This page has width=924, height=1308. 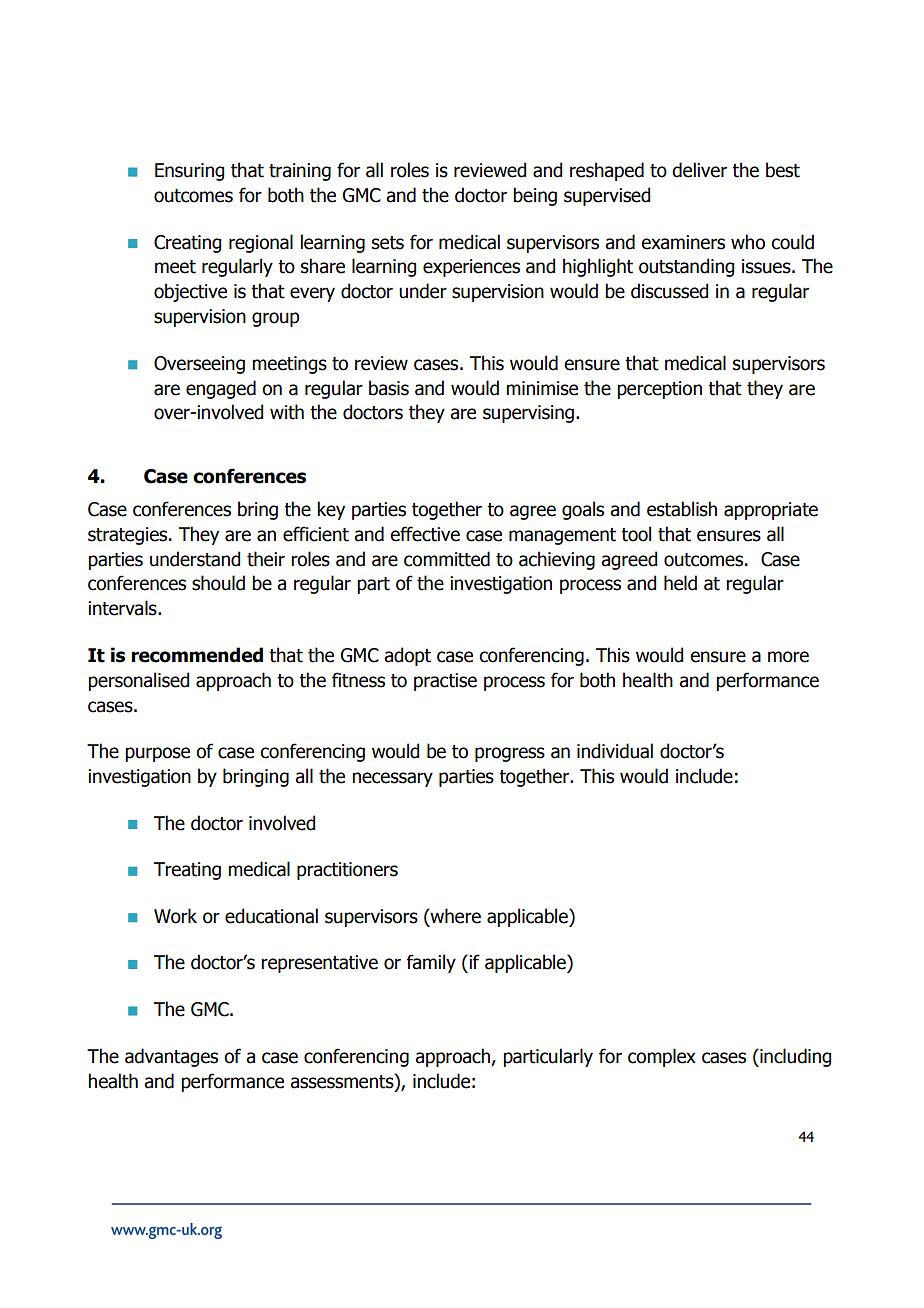 I want to click on being, so click(x=535, y=196).
